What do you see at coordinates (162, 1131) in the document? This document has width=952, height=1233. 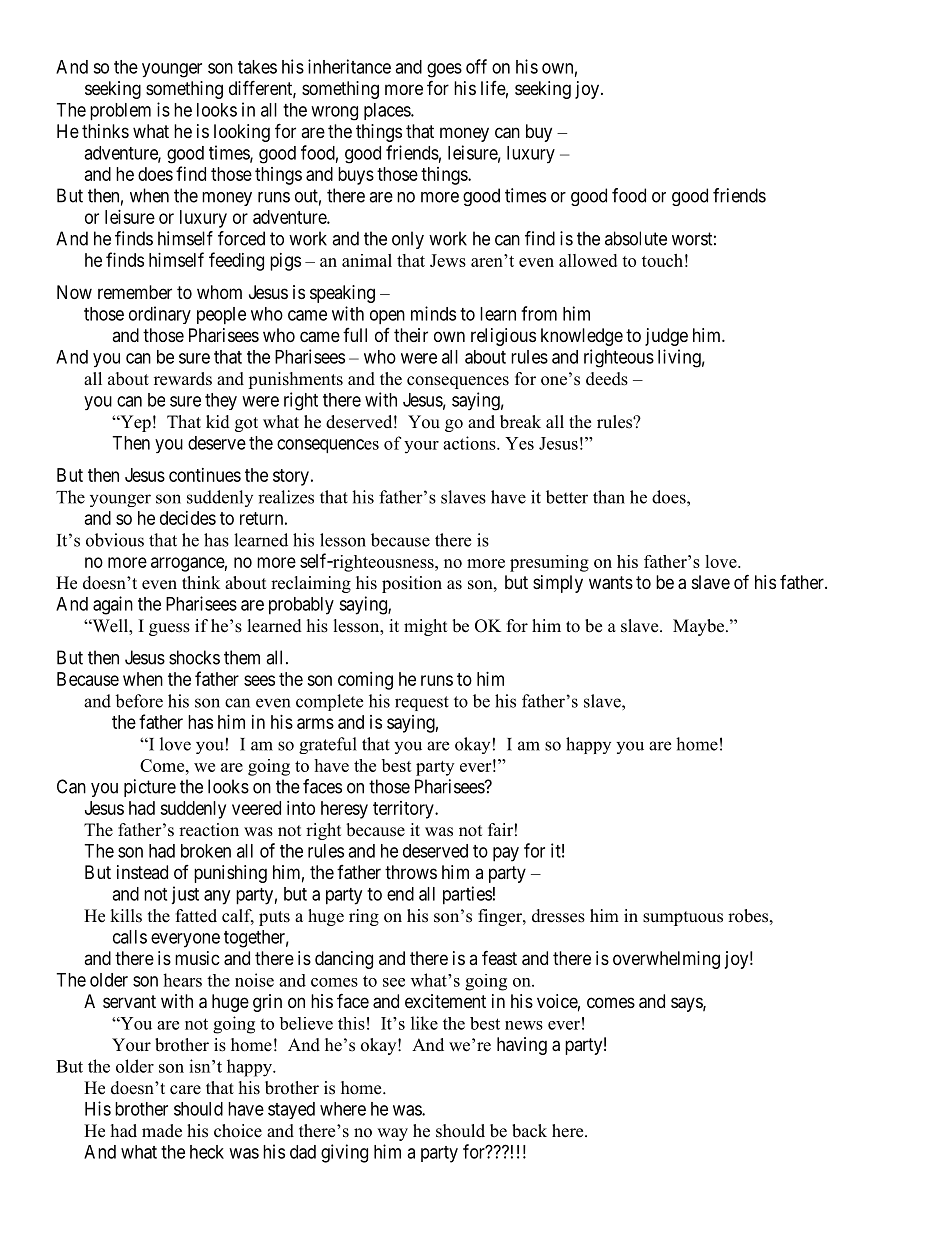 I see `made` at bounding box center [162, 1131].
